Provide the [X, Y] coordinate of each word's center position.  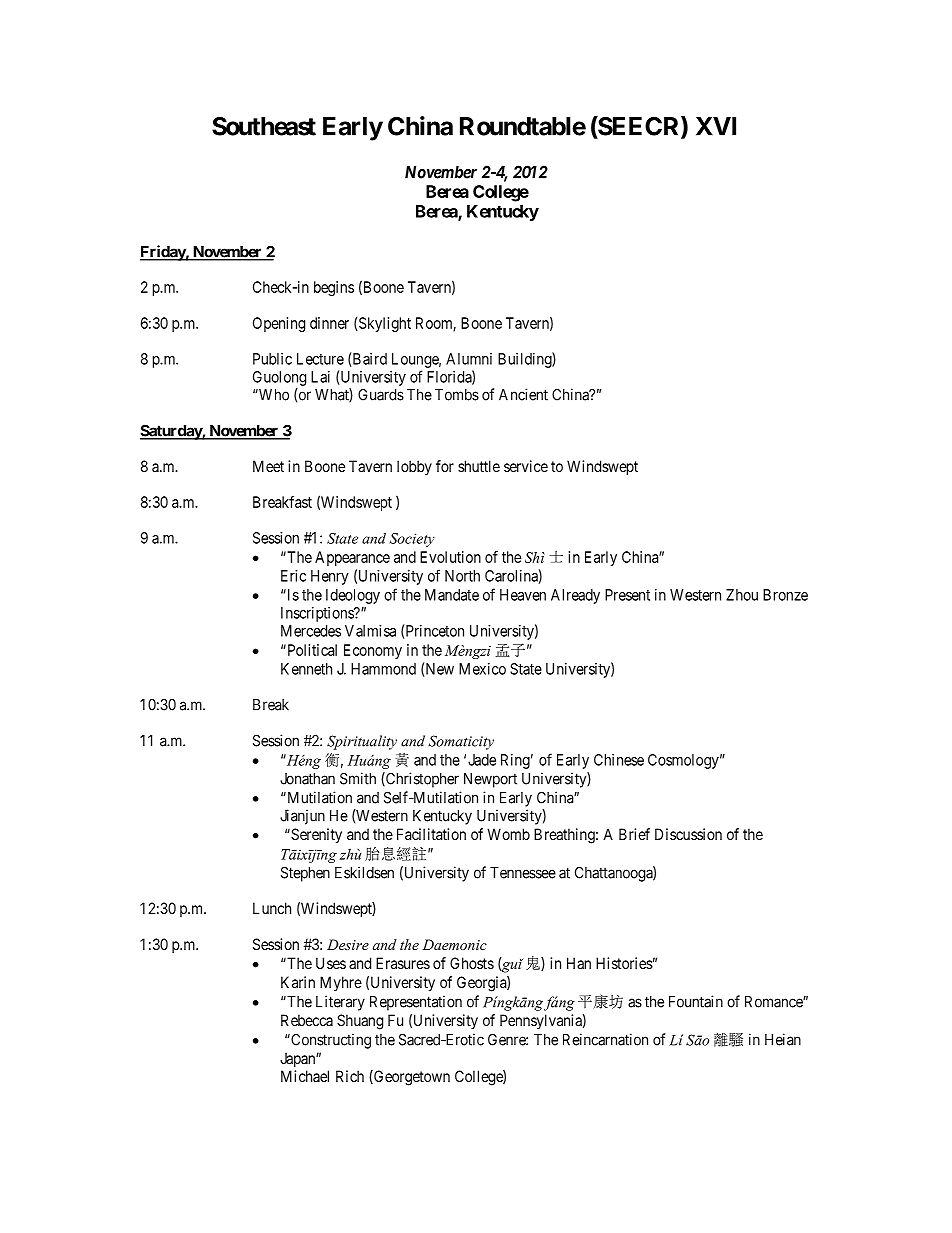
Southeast [264, 126]
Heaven [523, 595]
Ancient [523, 394]
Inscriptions [318, 614]
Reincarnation [605, 1039]
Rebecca [307, 1020]
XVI [716, 126]
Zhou [742, 595]
